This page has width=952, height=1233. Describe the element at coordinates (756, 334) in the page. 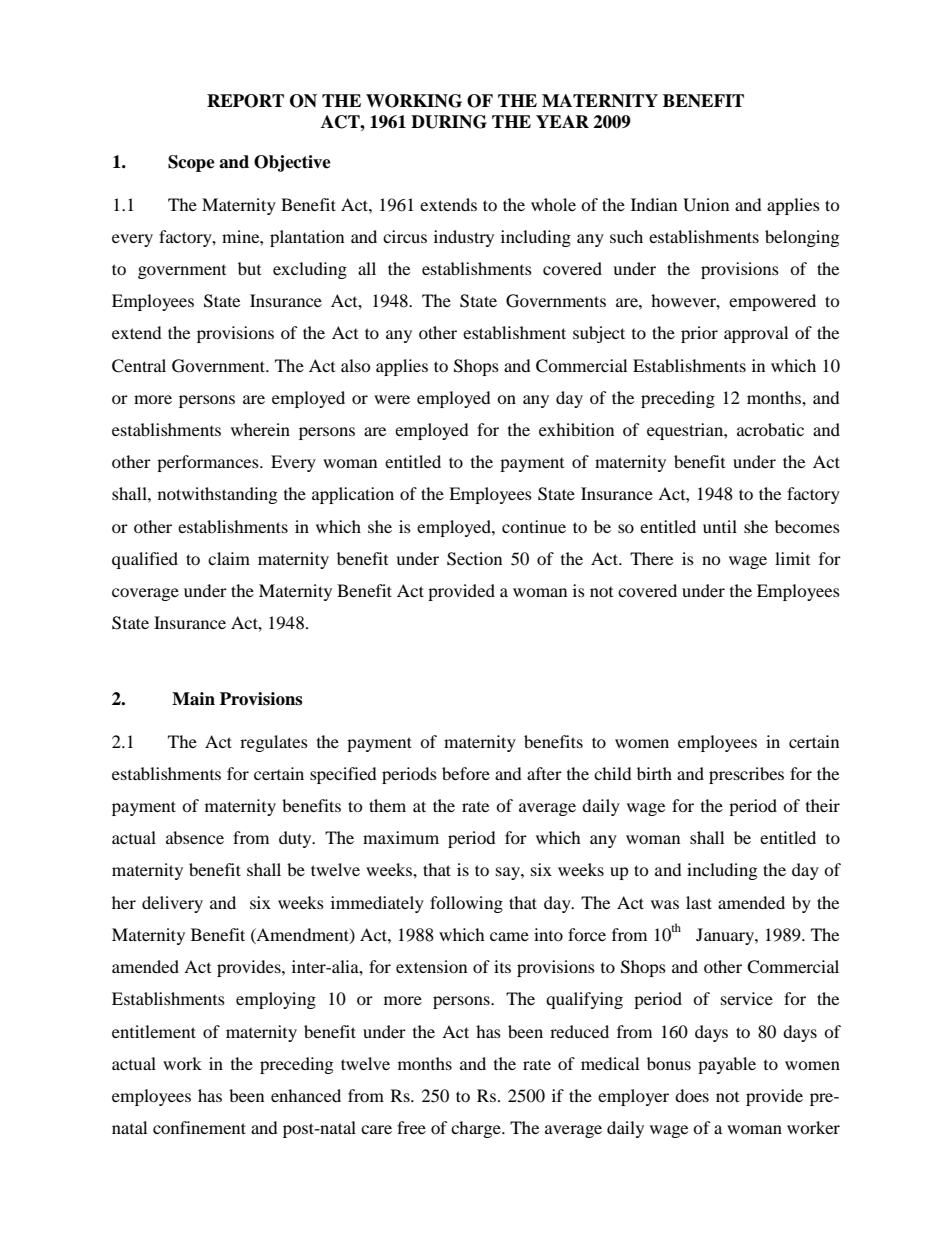

I see `approval` at that location.
